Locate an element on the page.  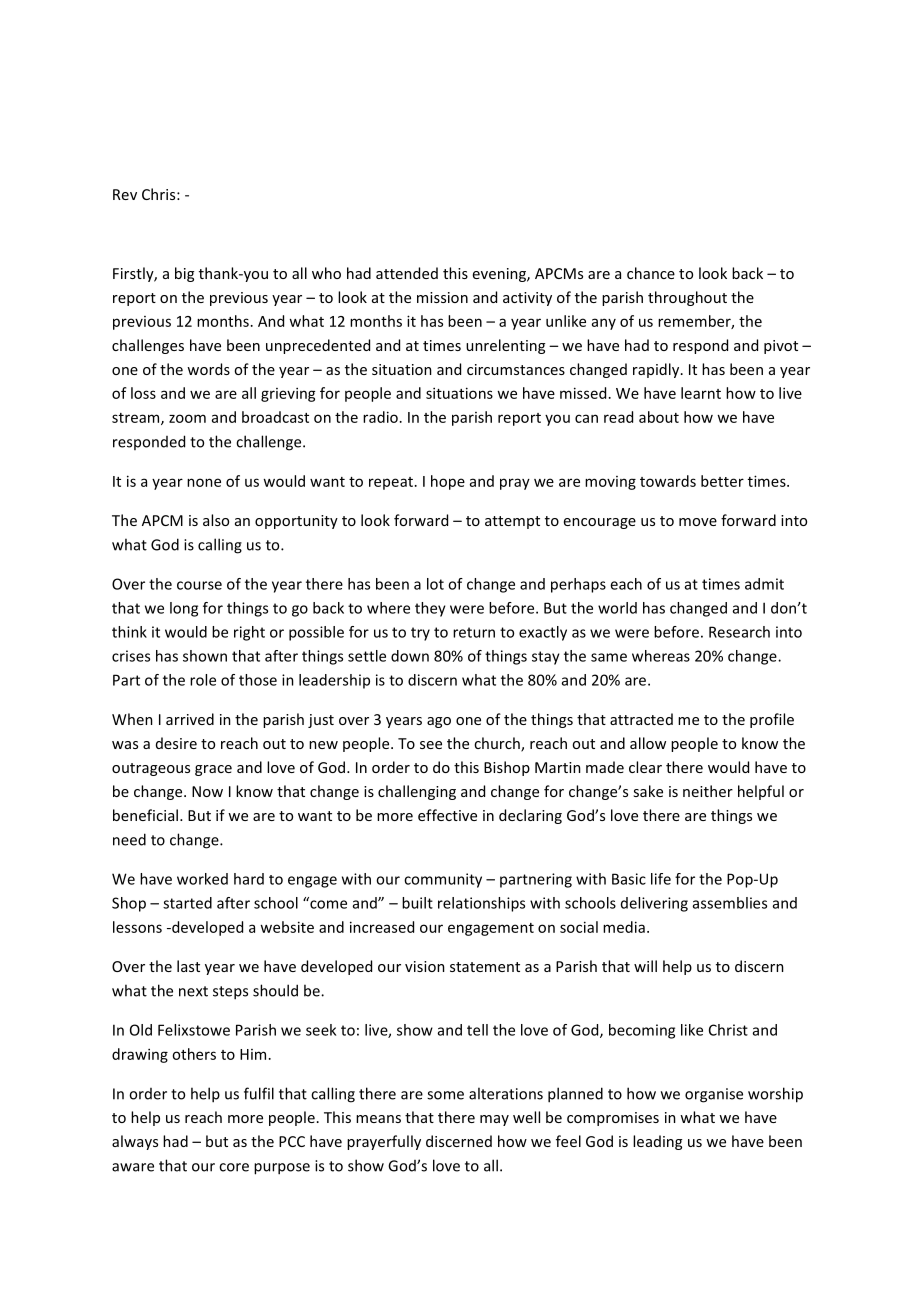
course is located at coordinates (199, 585).
